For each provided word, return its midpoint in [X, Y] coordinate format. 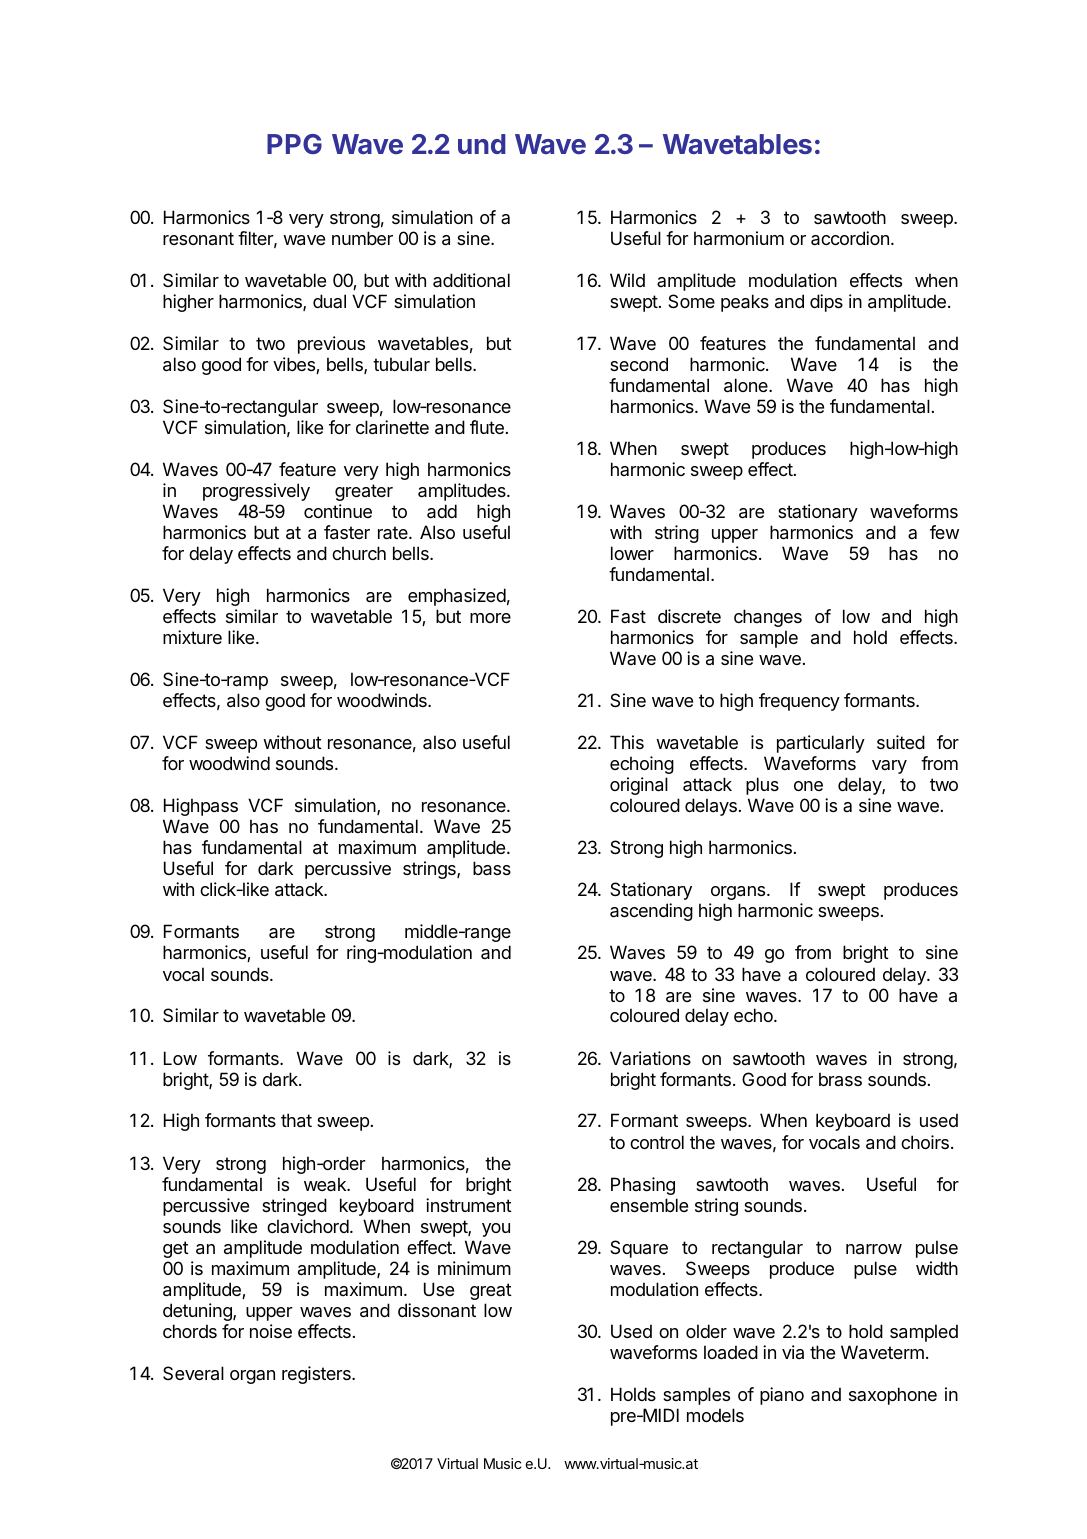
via [793, 1352]
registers [317, 1375]
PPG [294, 144]
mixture [192, 637]
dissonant [437, 1310]
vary [889, 767]
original [639, 786]
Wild [627, 280]
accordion [850, 238]
